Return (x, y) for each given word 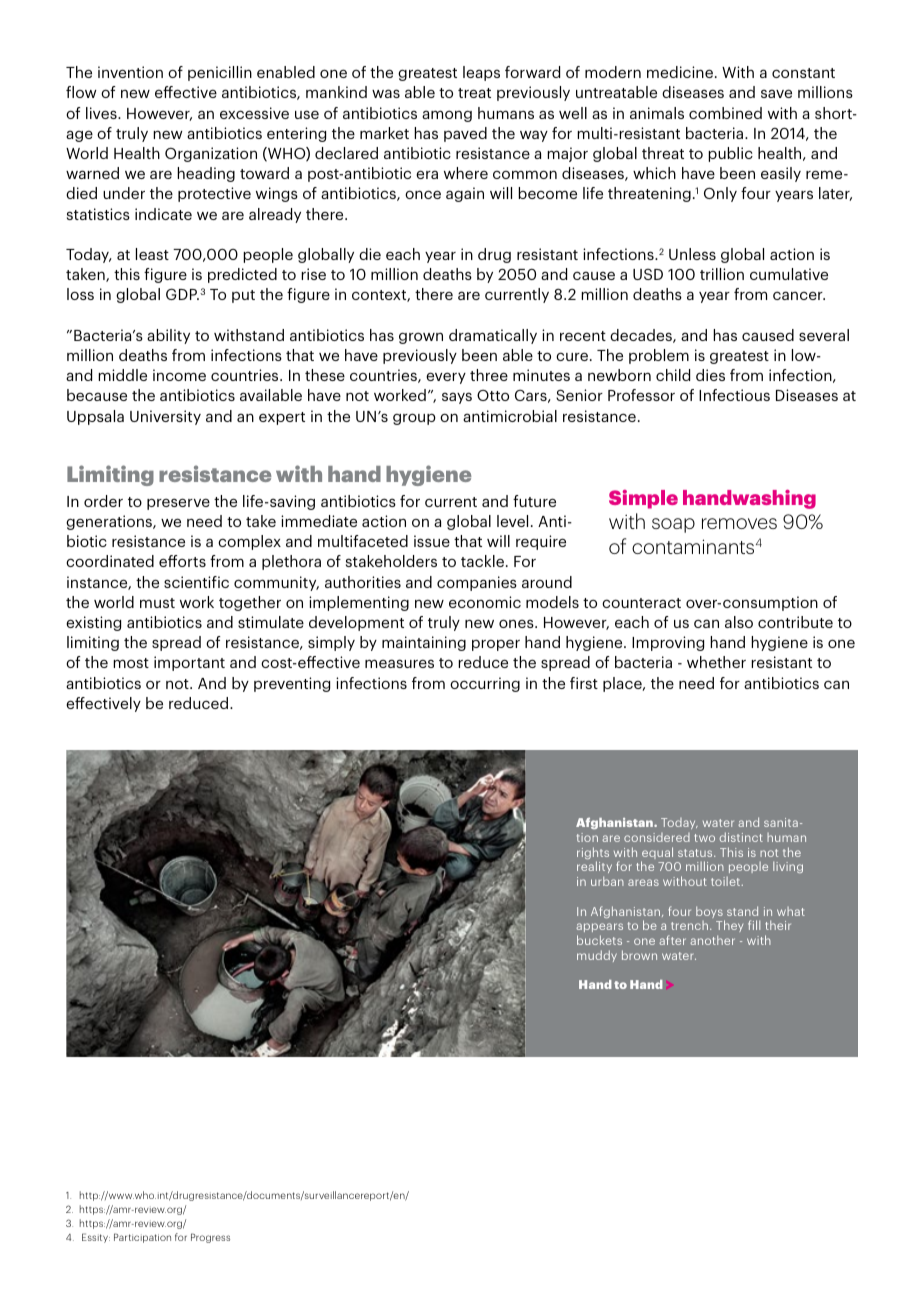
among (447, 116)
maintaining (424, 643)
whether (716, 662)
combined (725, 113)
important (189, 663)
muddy (597, 956)
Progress (210, 1238)
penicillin (220, 73)
